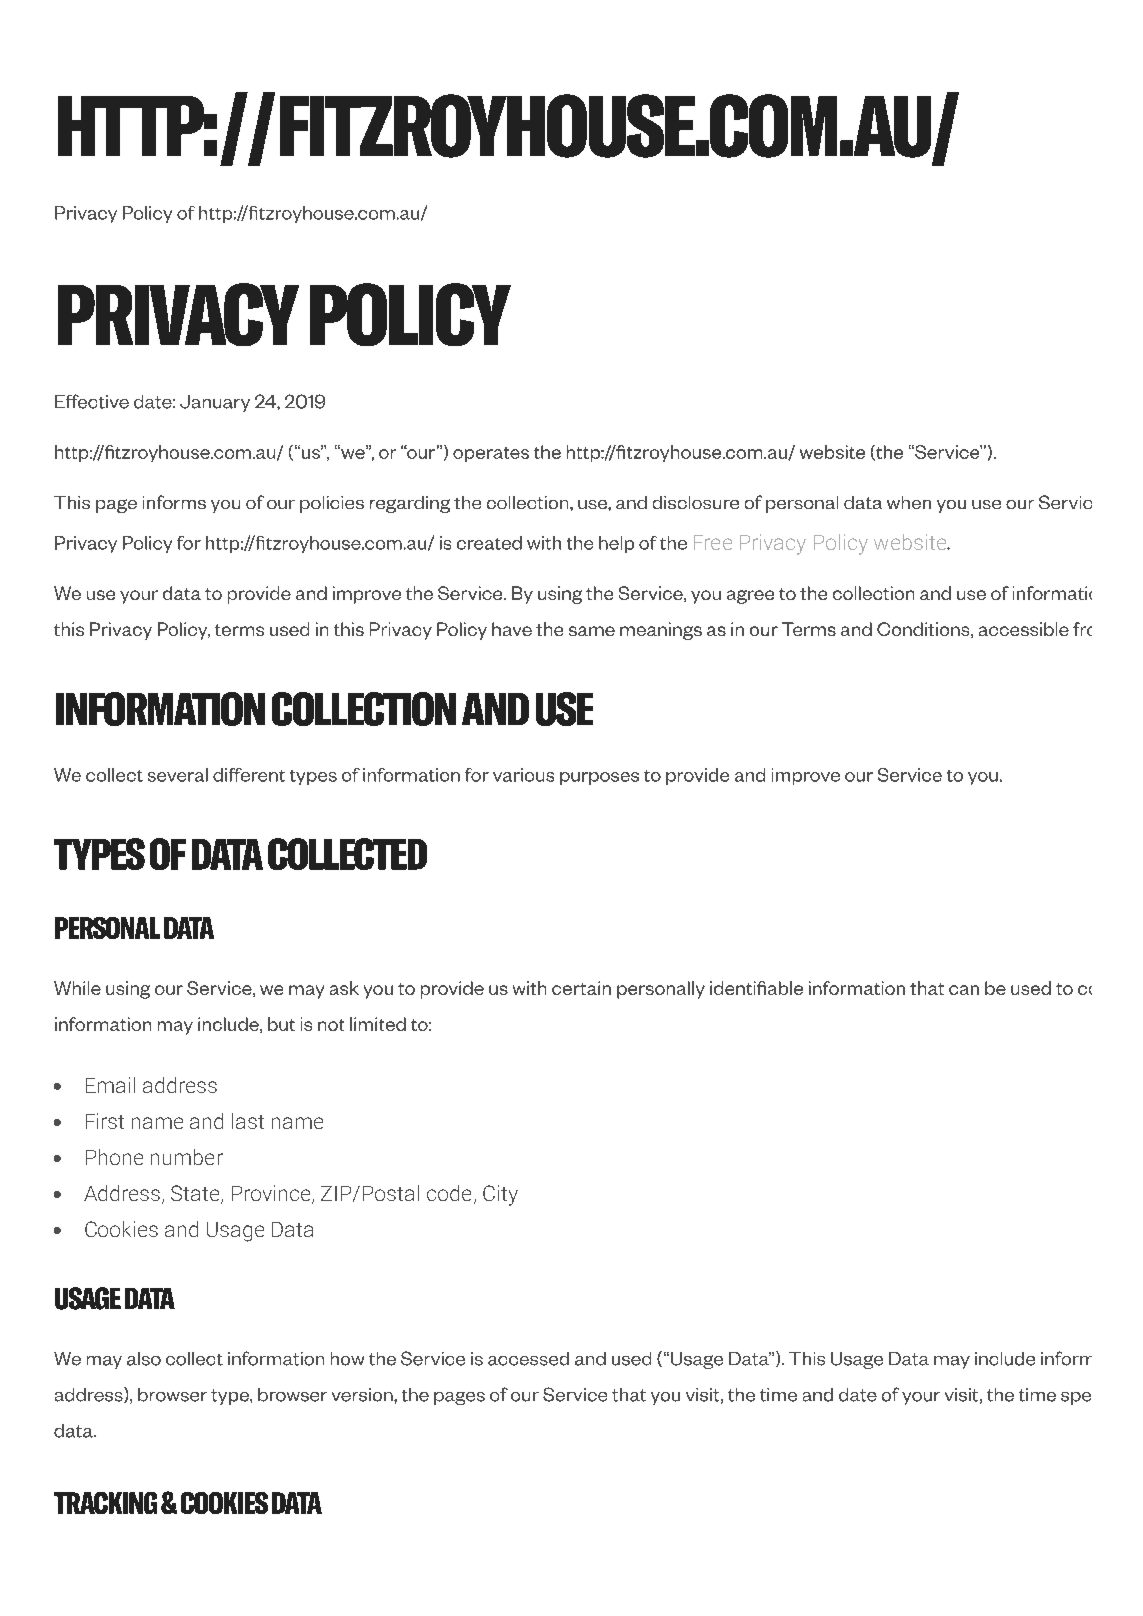 This page has height=1616, width=1143. Describe the element at coordinates (592, 631) in the page. I see `same` at that location.
